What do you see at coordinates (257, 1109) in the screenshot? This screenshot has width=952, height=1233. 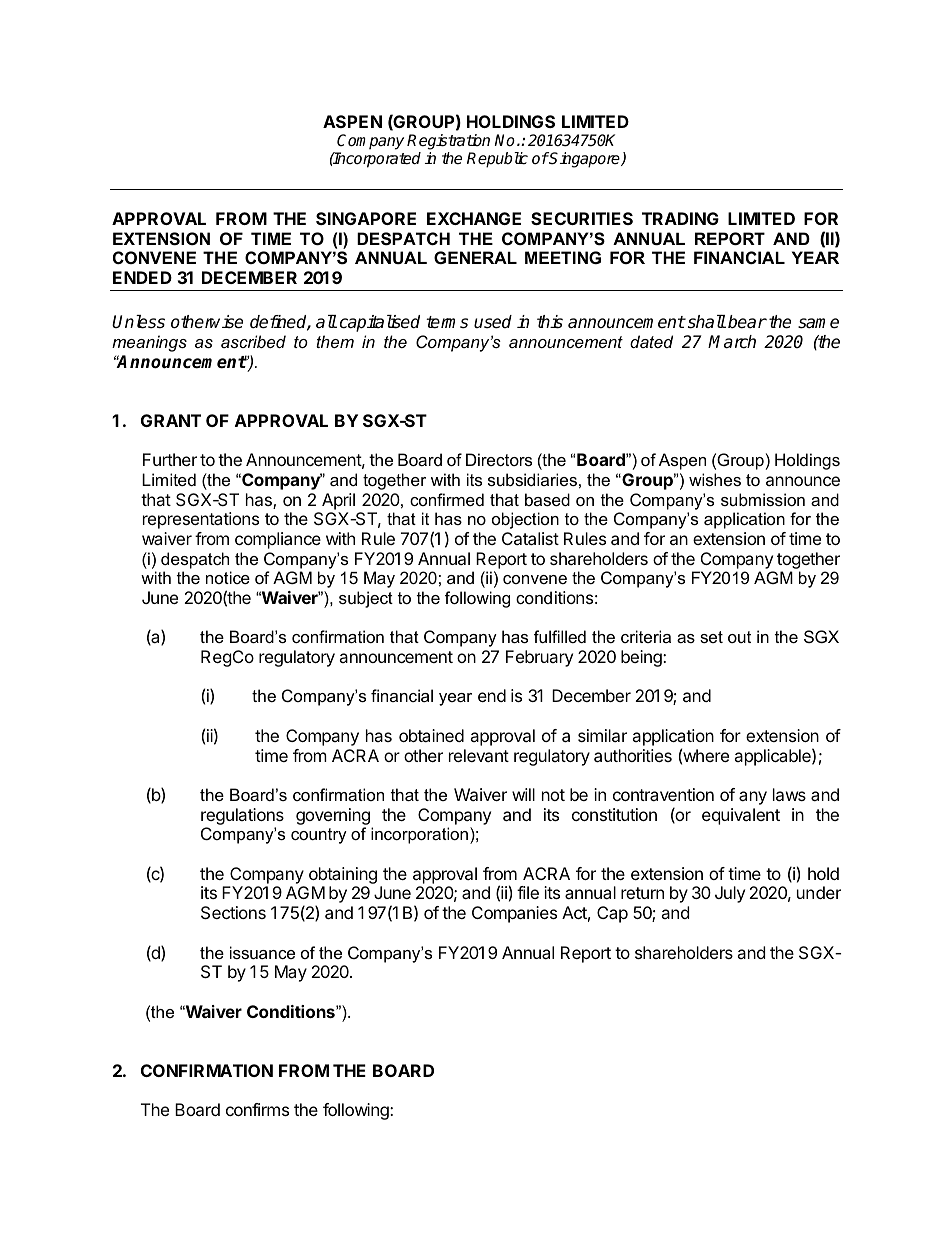 I see `confirms` at bounding box center [257, 1109].
